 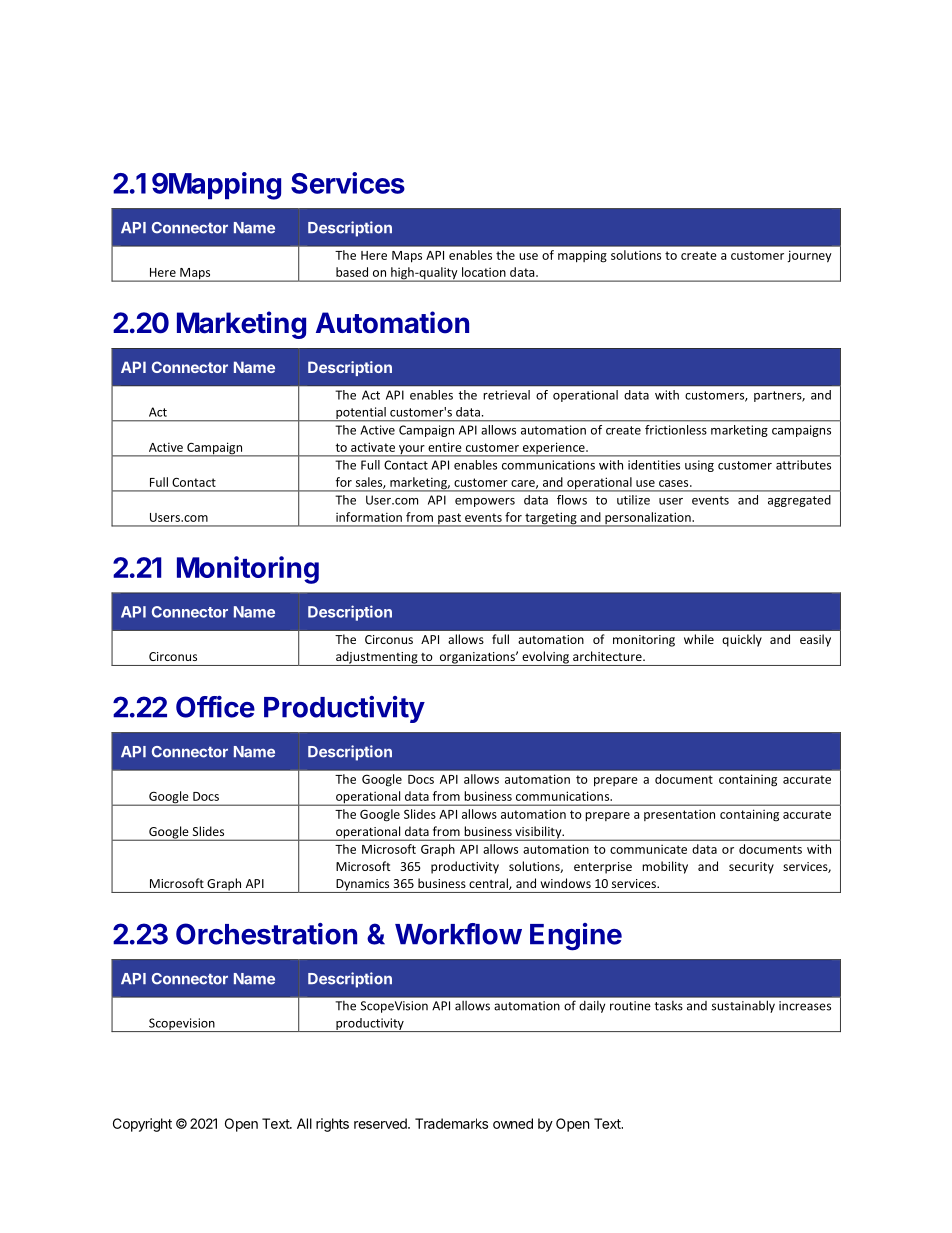 What do you see at coordinates (484, 272) in the screenshot?
I see `location` at bounding box center [484, 272].
